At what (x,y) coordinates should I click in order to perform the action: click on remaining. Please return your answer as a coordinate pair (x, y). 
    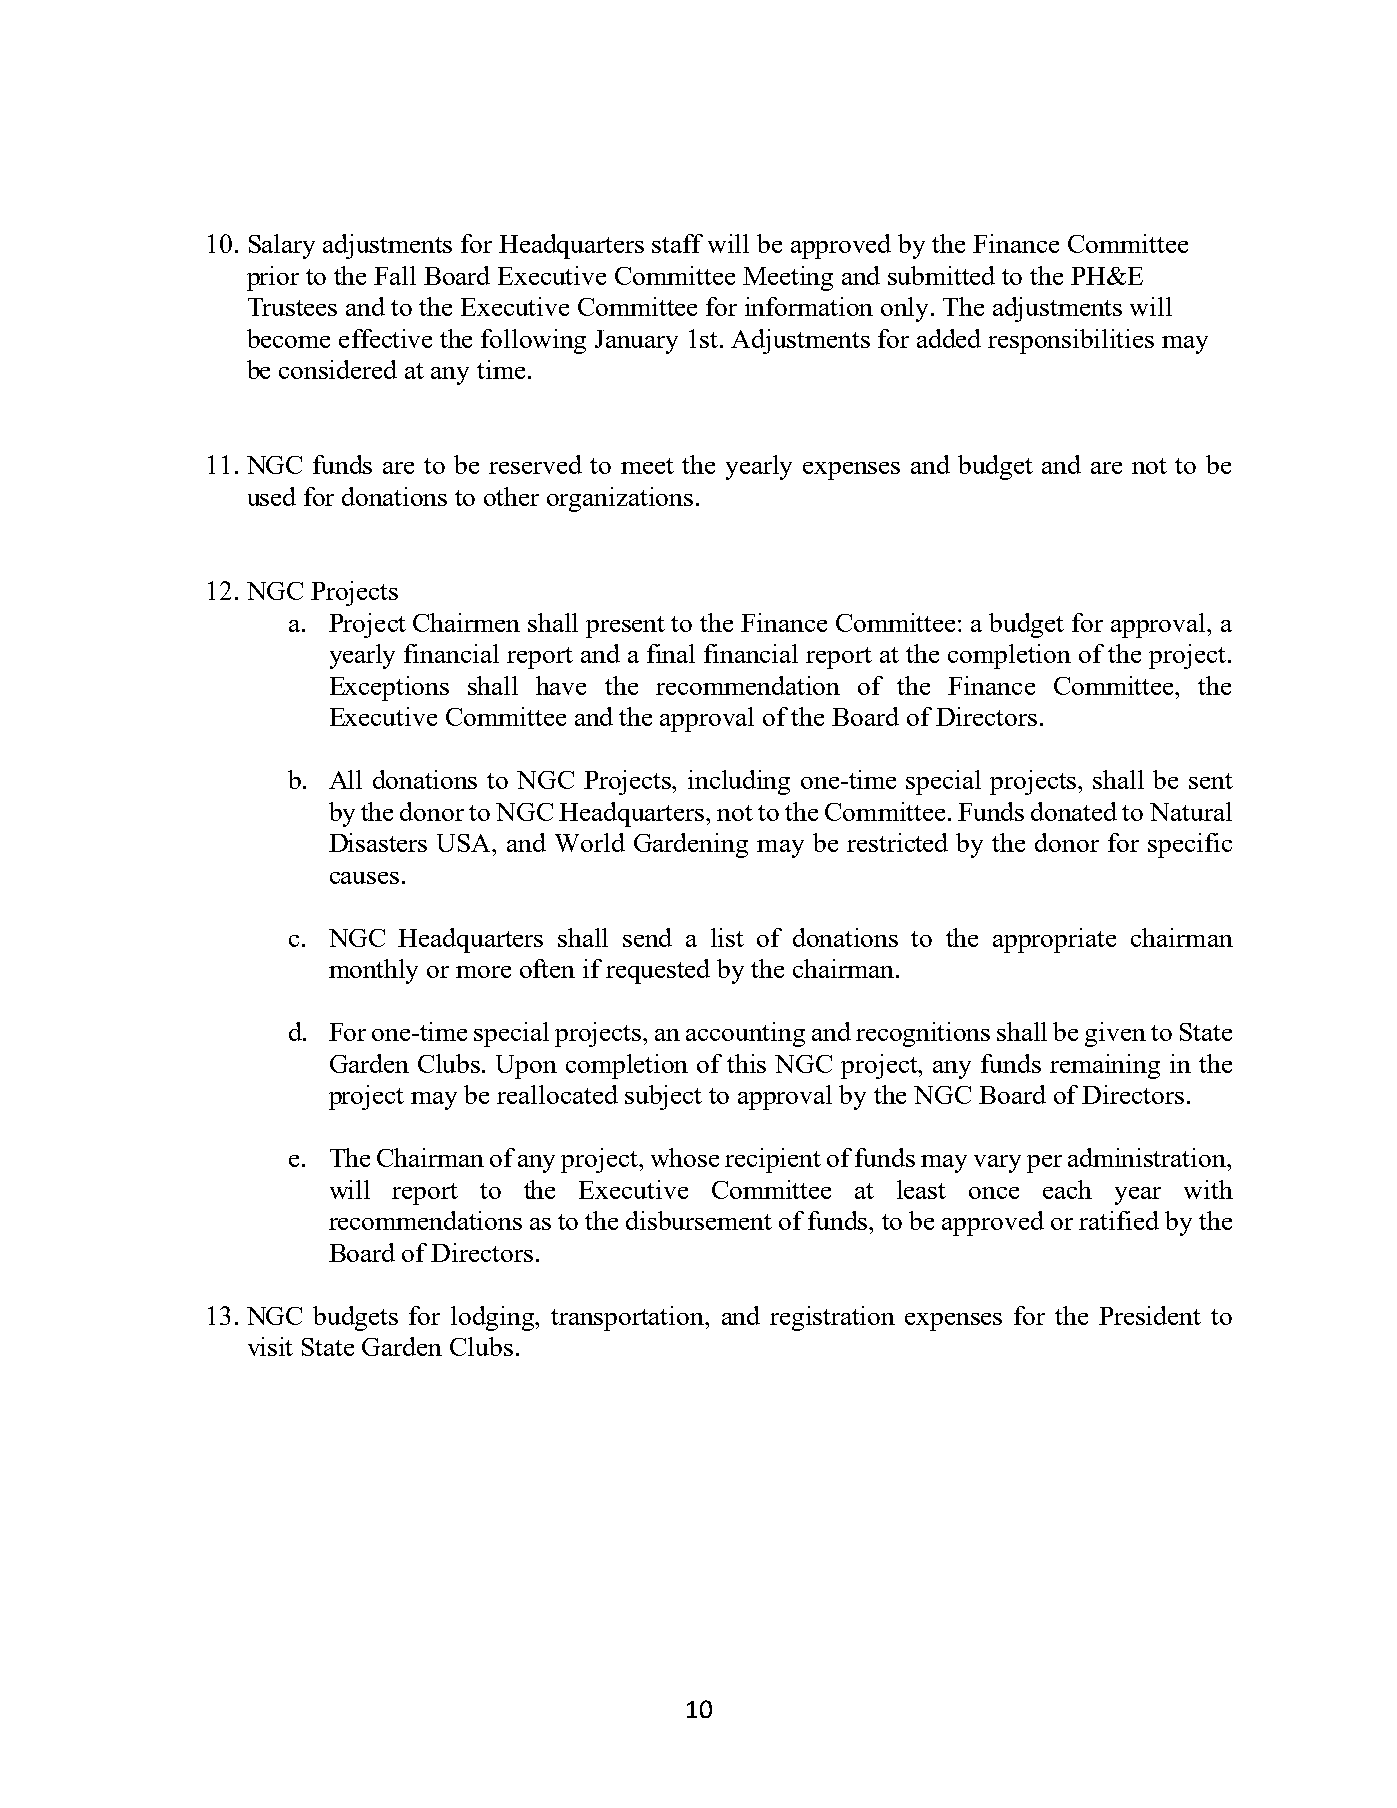
    Looking at the image, I should click on (1105, 1066).
